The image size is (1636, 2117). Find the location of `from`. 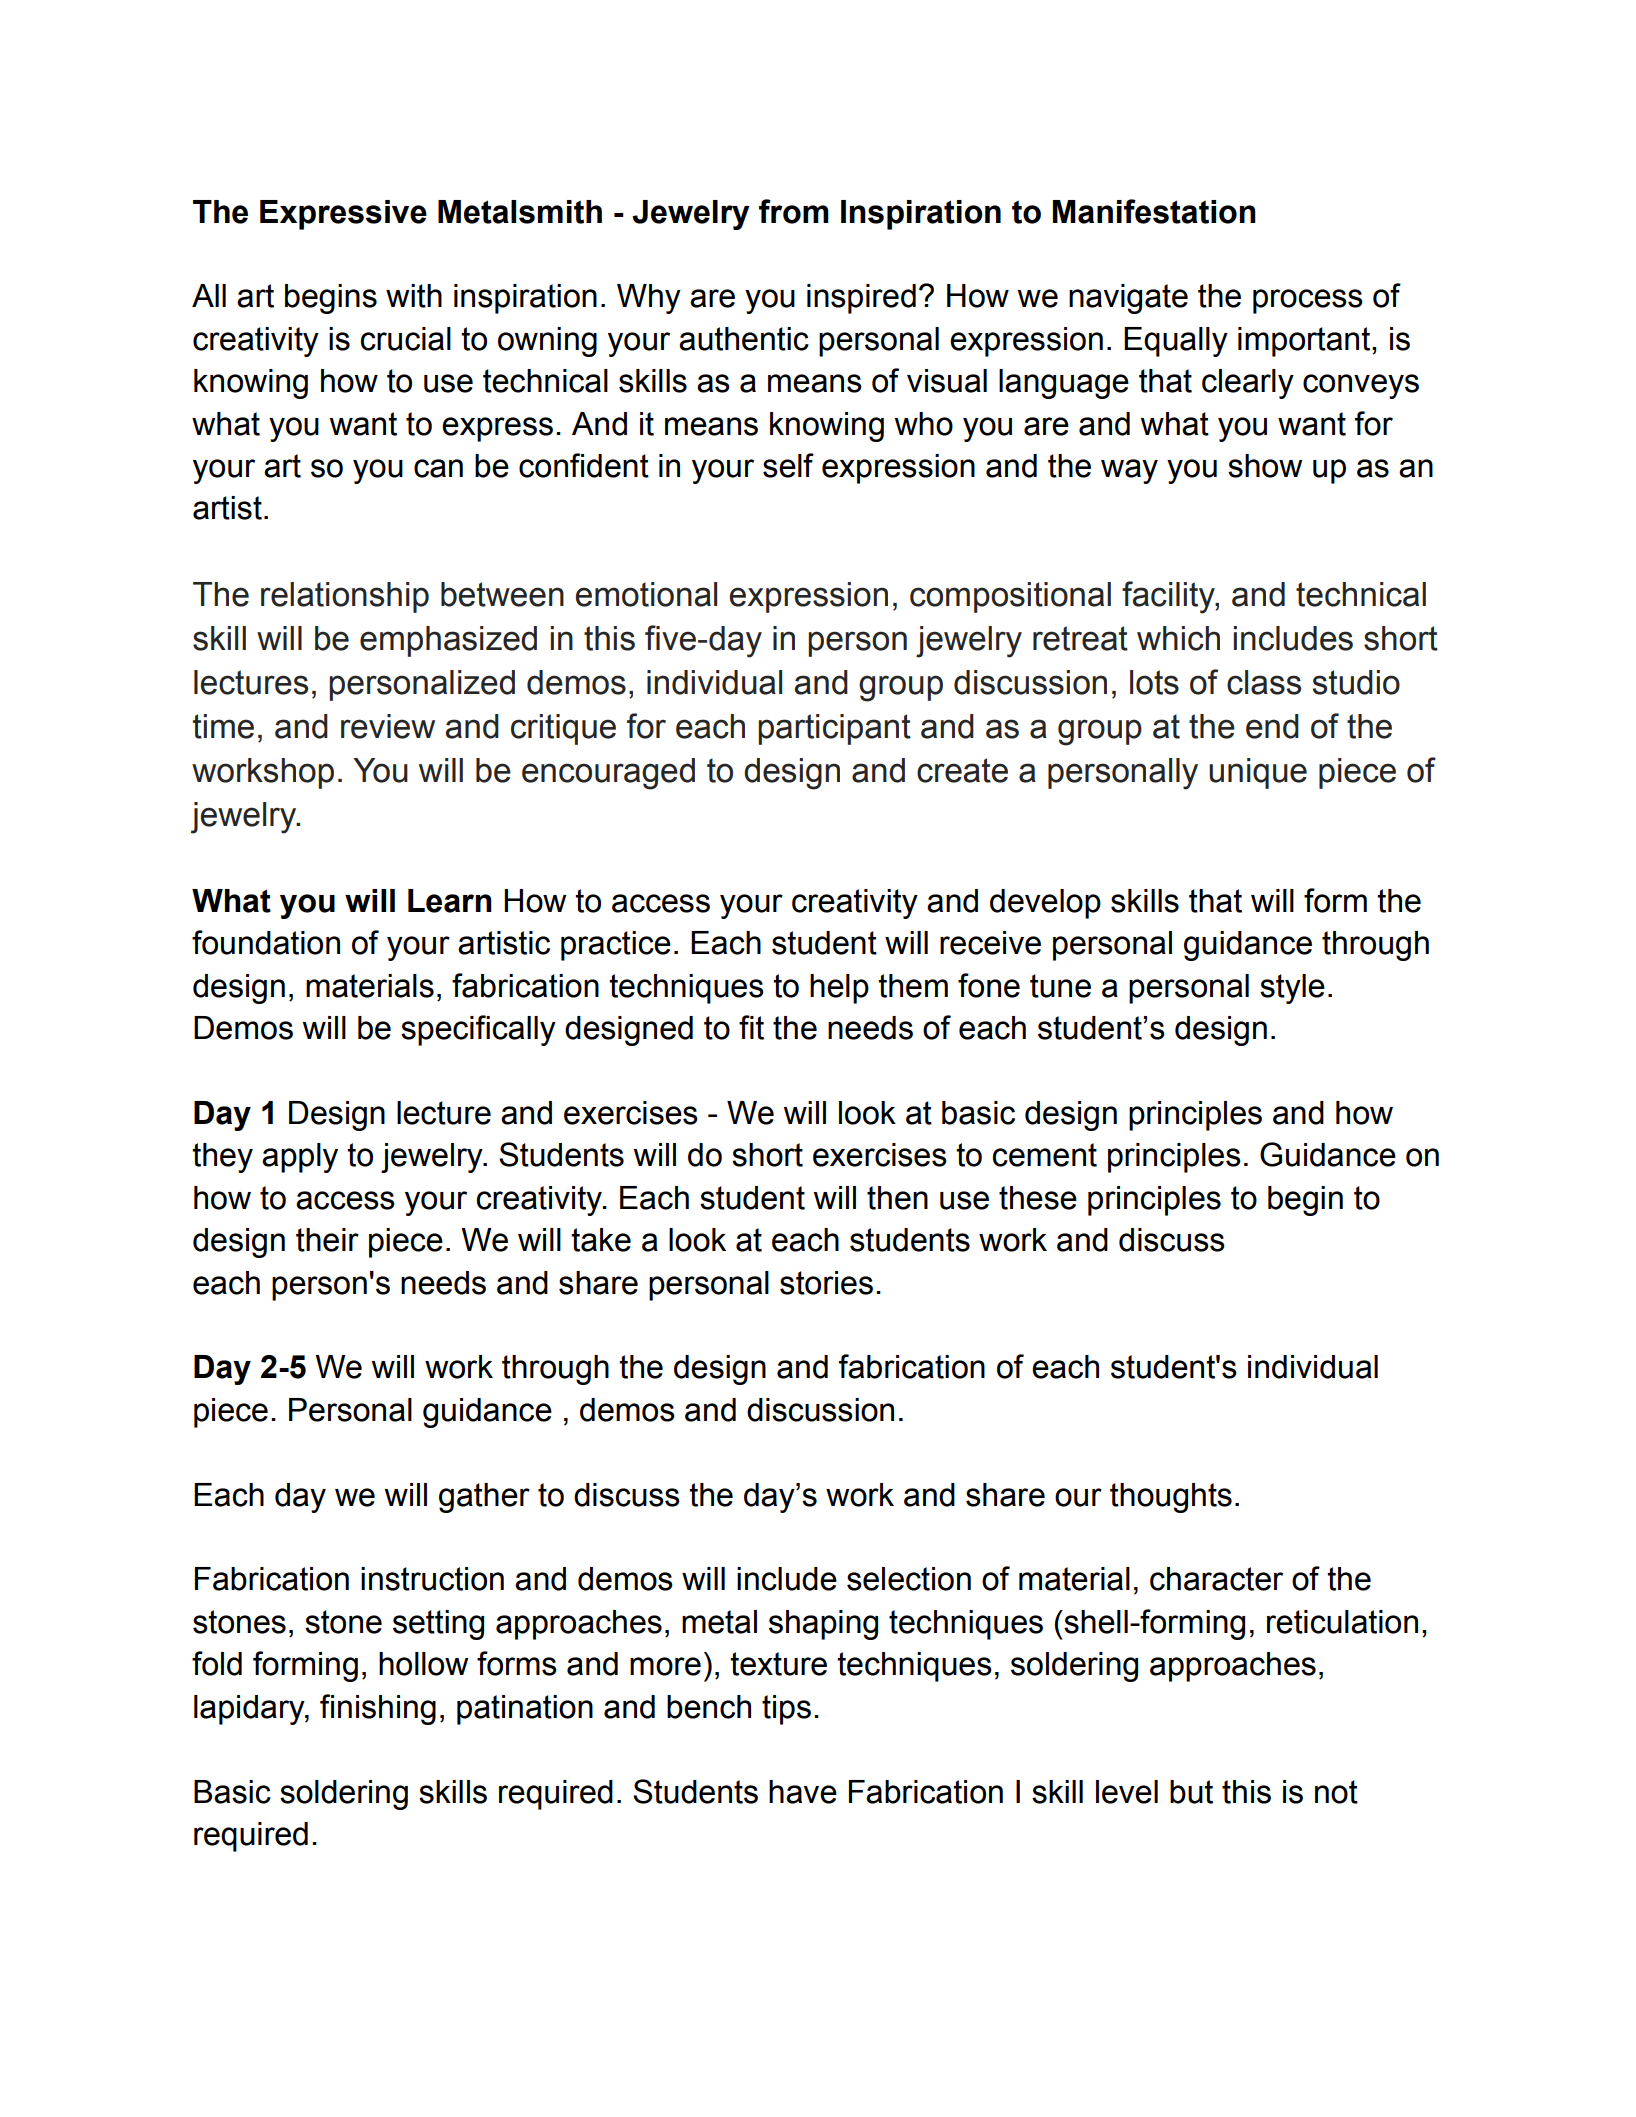

from is located at coordinates (794, 211).
